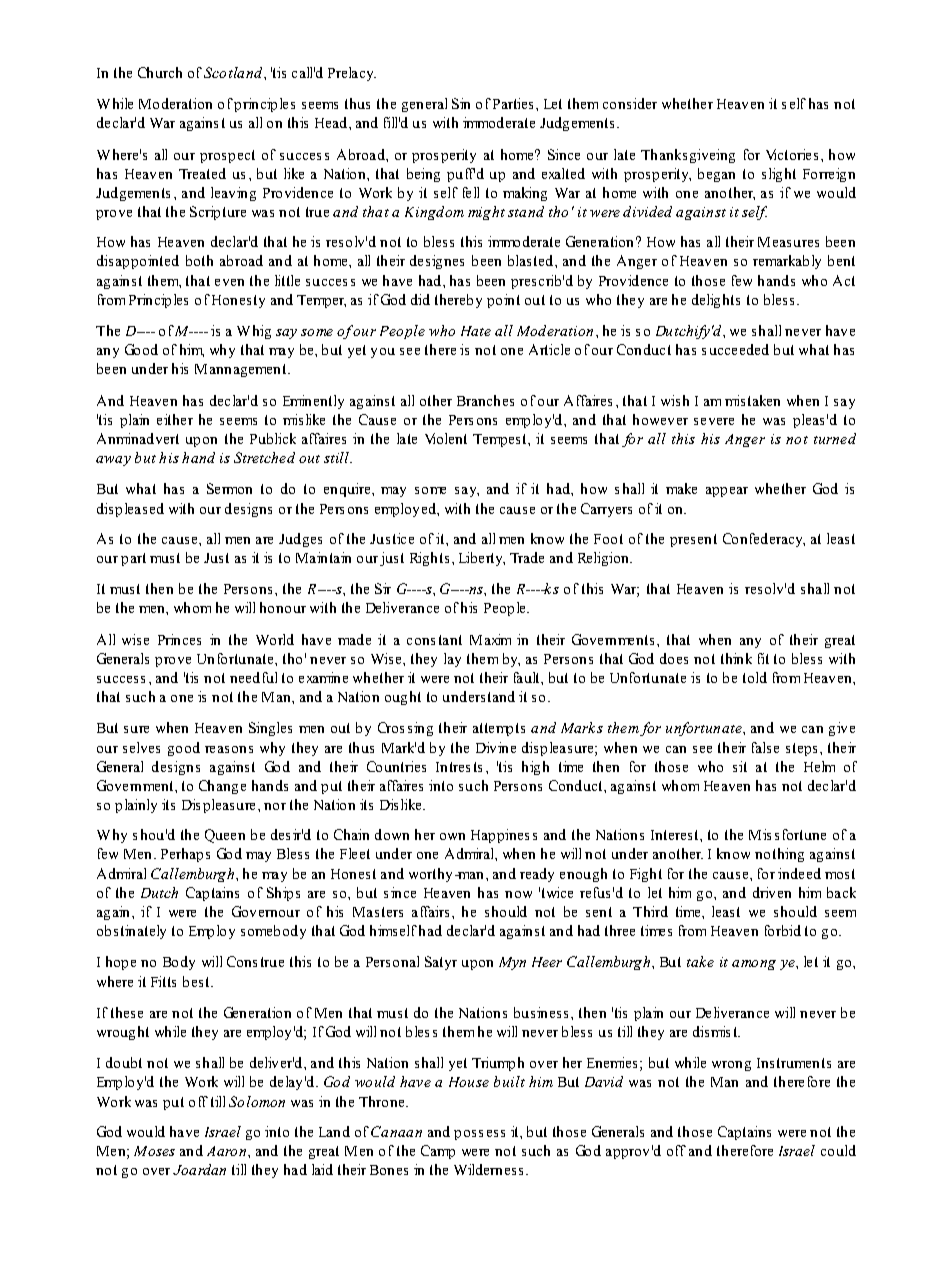 This screenshot has width=952, height=1265. Describe the element at coordinates (423, 175) in the screenshot. I see `being` at that location.
